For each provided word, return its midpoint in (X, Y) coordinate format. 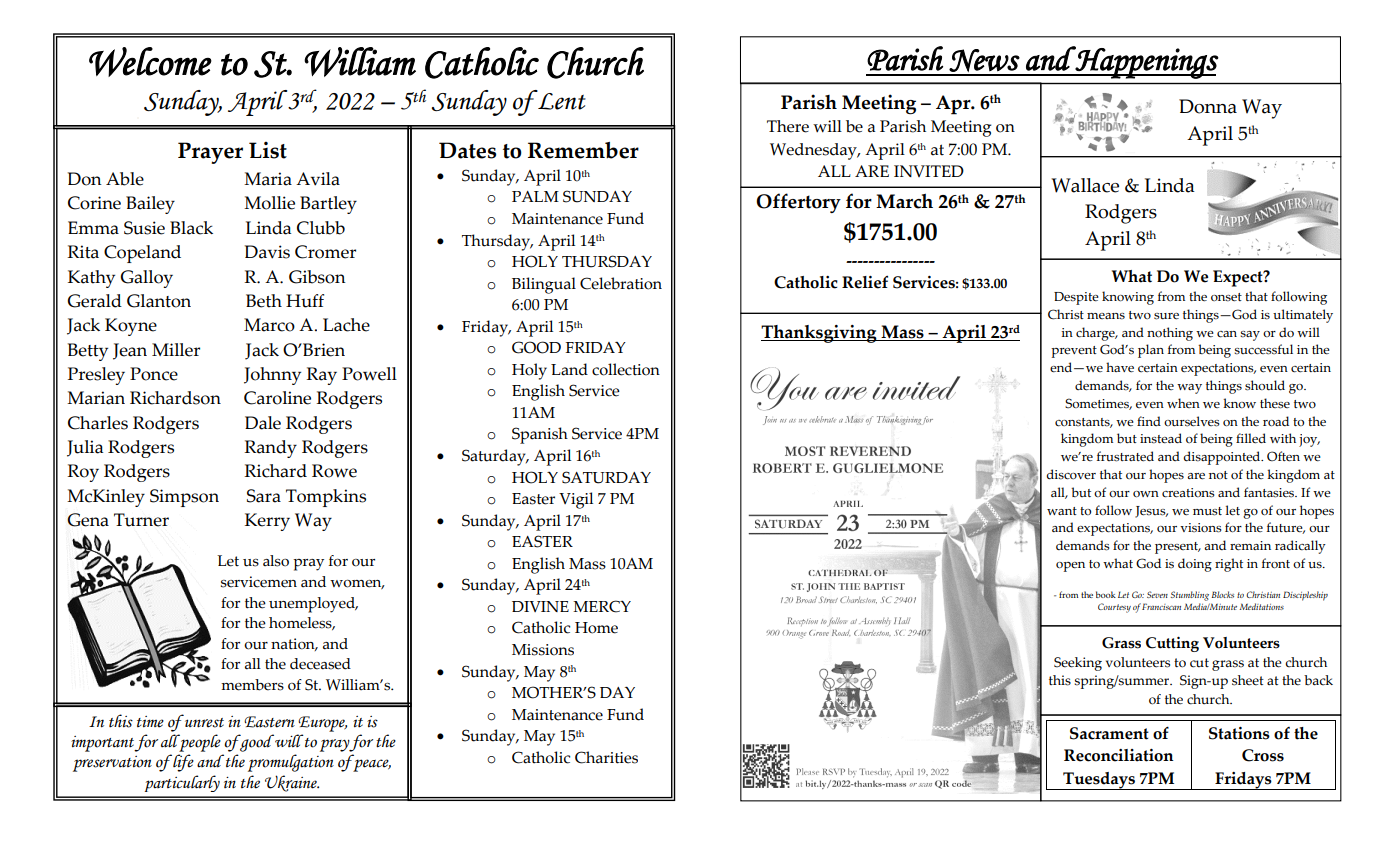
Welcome (150, 62)
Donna (1208, 106)
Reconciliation (1119, 755)
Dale (263, 423)
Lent (561, 100)
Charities (606, 757)
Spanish (540, 435)
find (1149, 421)
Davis (267, 252)
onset (1226, 297)
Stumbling (1189, 596)
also (276, 561)
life (182, 763)
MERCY (602, 606)
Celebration (621, 283)
